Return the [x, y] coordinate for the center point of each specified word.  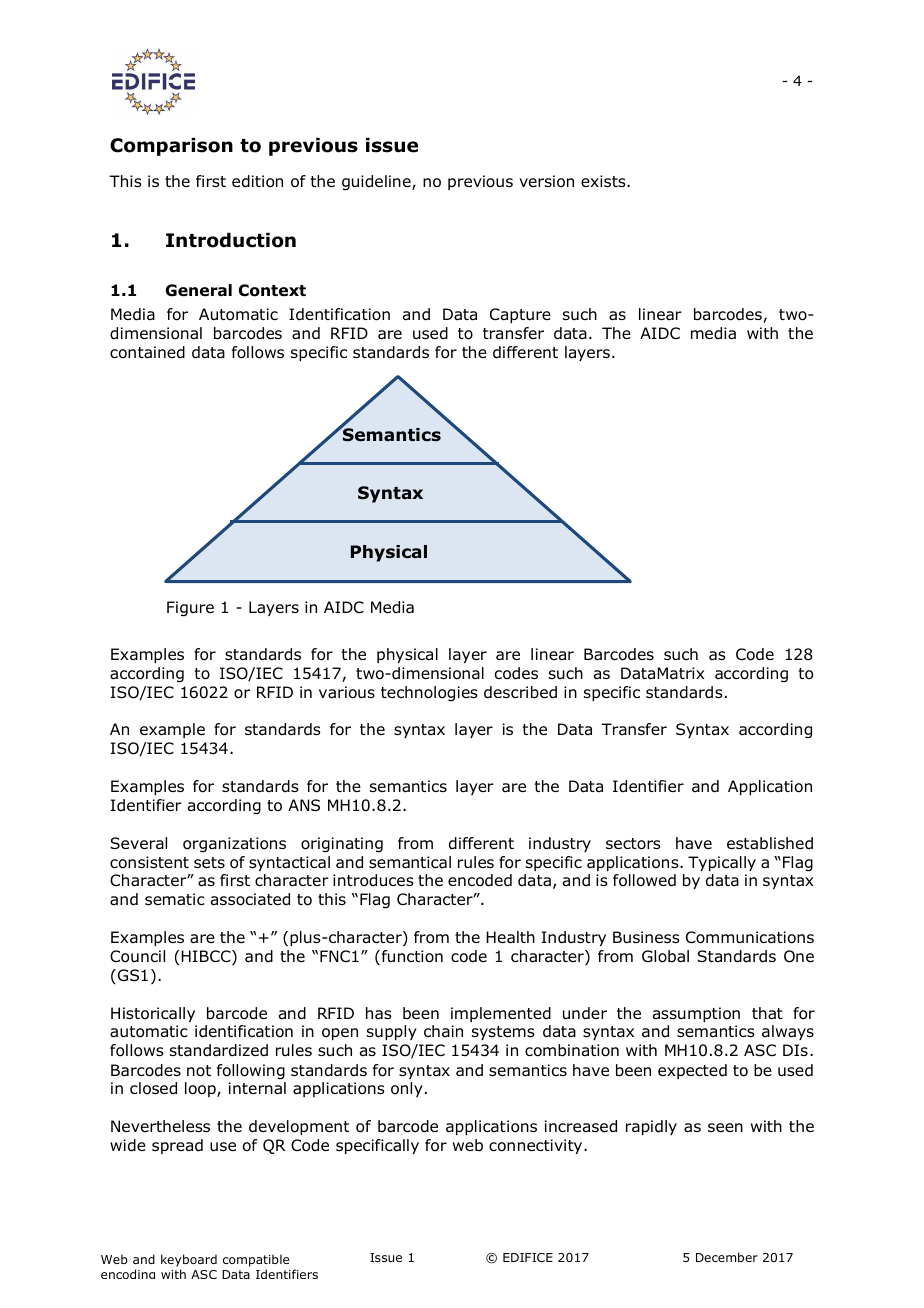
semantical [410, 862]
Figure [190, 609]
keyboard [189, 1260]
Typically [722, 863]
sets [209, 862]
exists [604, 181]
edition [257, 181]
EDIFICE [528, 1257]
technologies [429, 694]
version [546, 181]
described [520, 692]
